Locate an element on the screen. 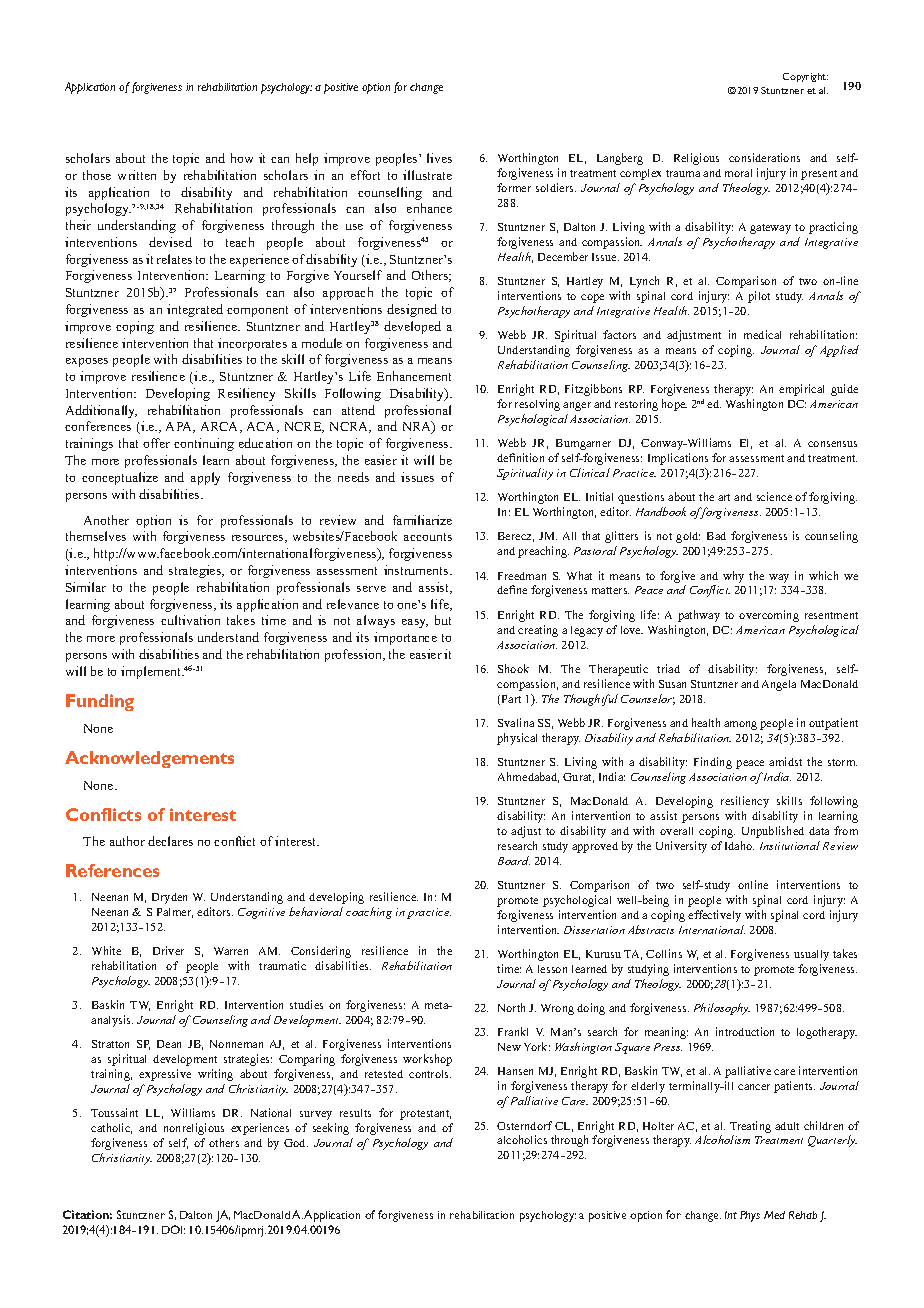  integrated is located at coordinates (195, 310).
